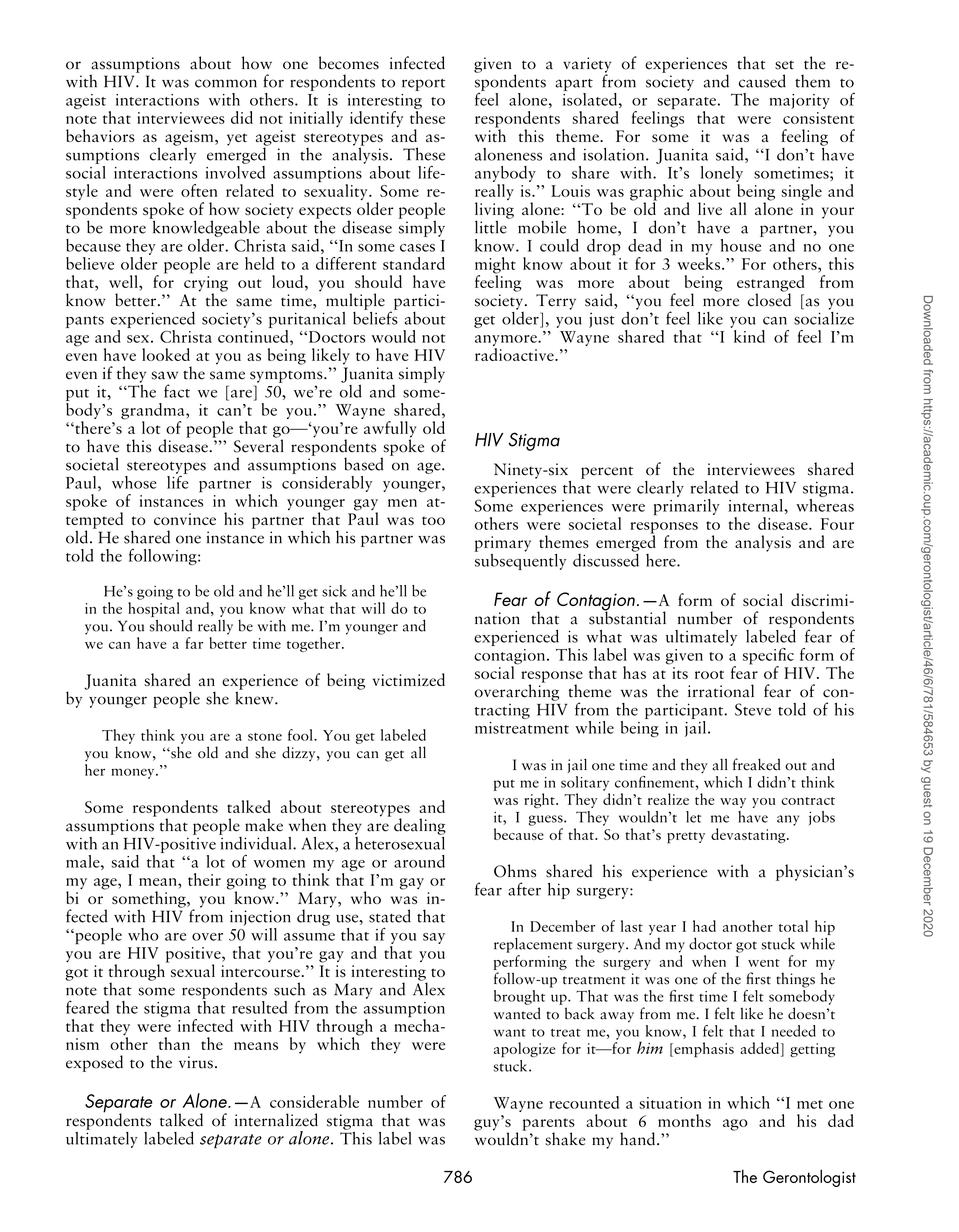 This screenshot has height=1232, width=959. What do you see at coordinates (762, 81) in the screenshot?
I see `caused` at bounding box center [762, 81].
